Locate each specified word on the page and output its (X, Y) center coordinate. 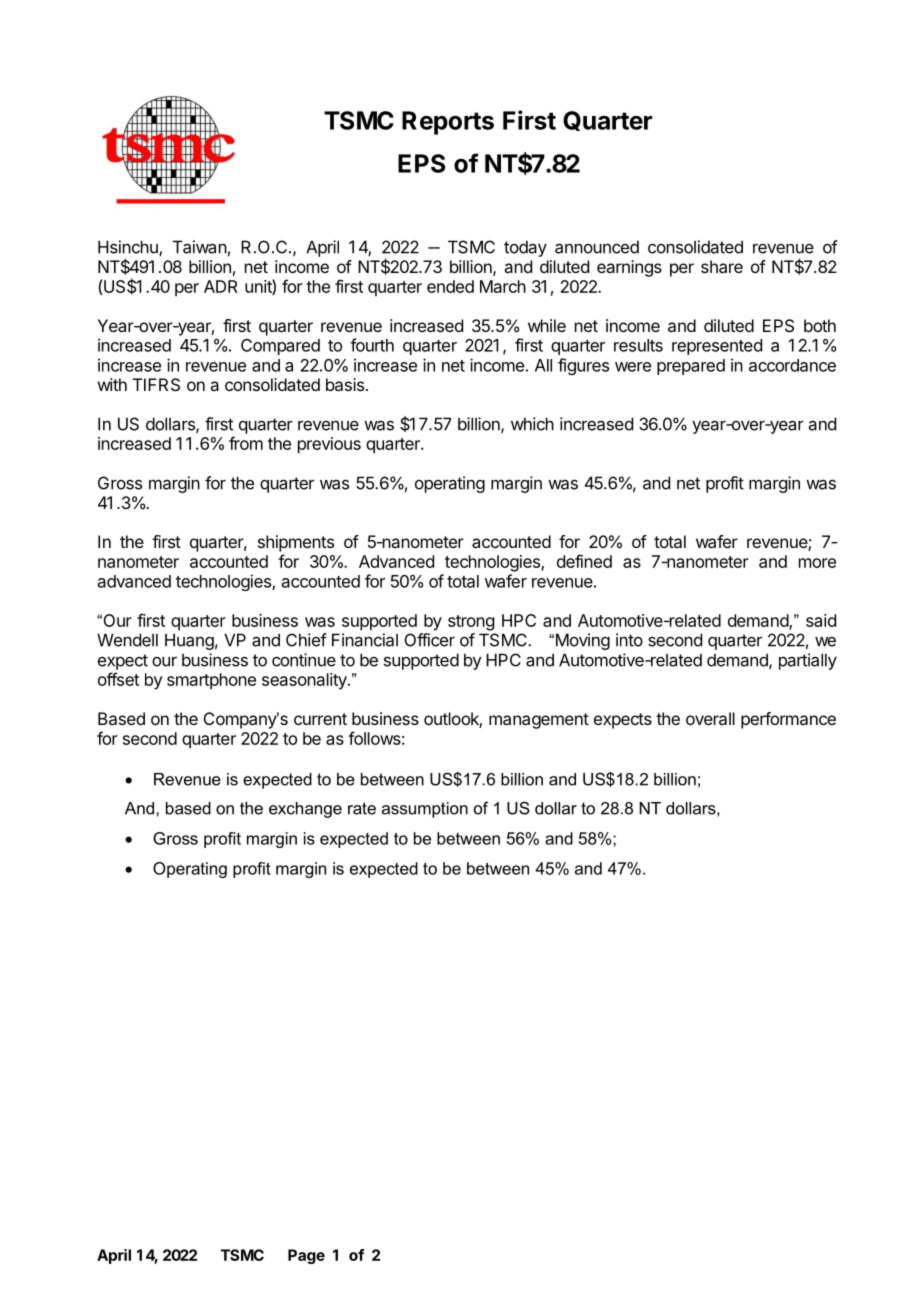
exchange (305, 810)
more (817, 563)
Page (306, 1256)
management (539, 721)
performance (788, 720)
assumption (425, 810)
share (722, 266)
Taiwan (200, 247)
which (532, 424)
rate (362, 808)
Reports (448, 123)
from (246, 443)
